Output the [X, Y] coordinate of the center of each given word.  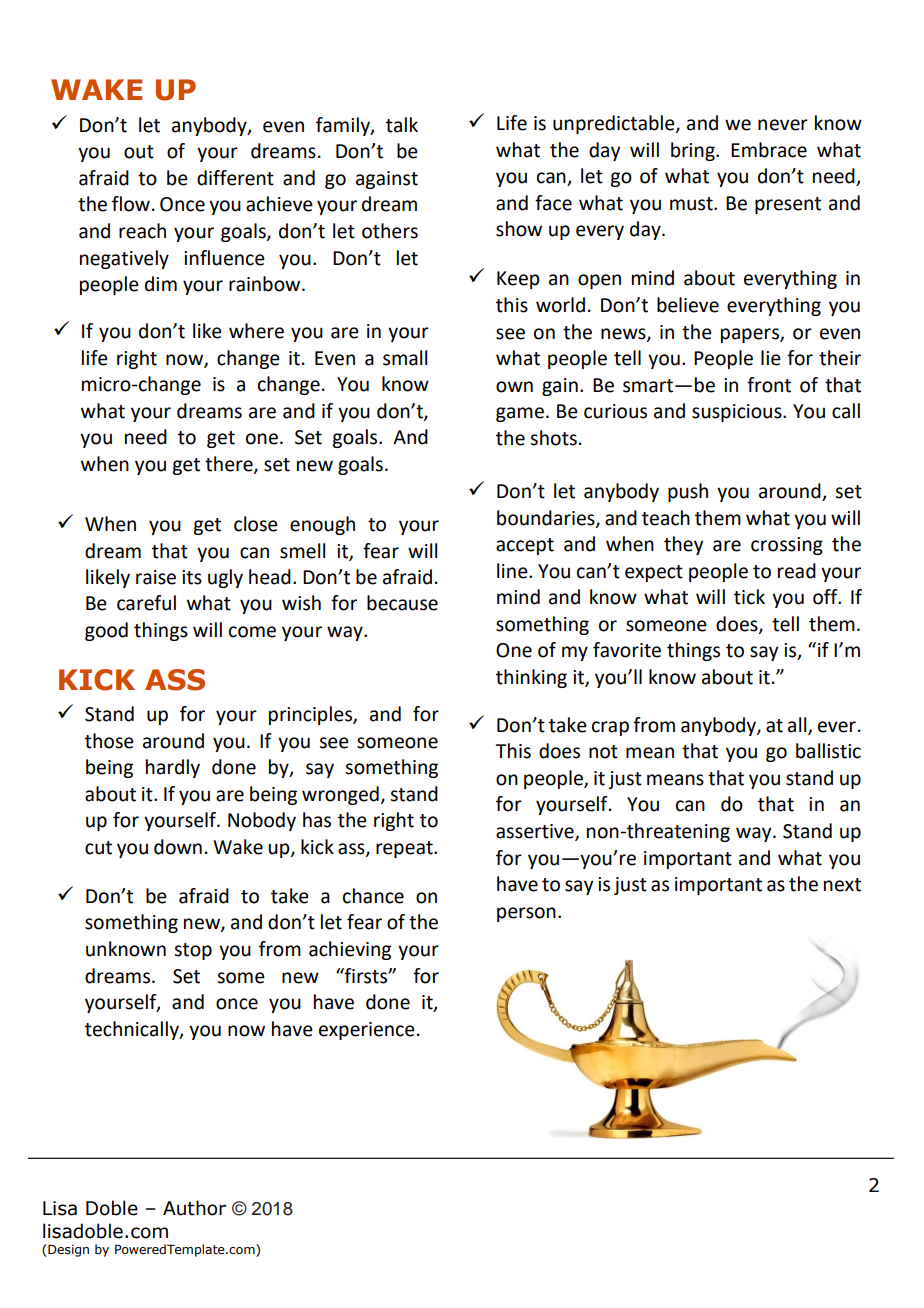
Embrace [769, 150]
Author [194, 1208]
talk [402, 125]
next [842, 885]
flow [131, 204]
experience [367, 1031]
